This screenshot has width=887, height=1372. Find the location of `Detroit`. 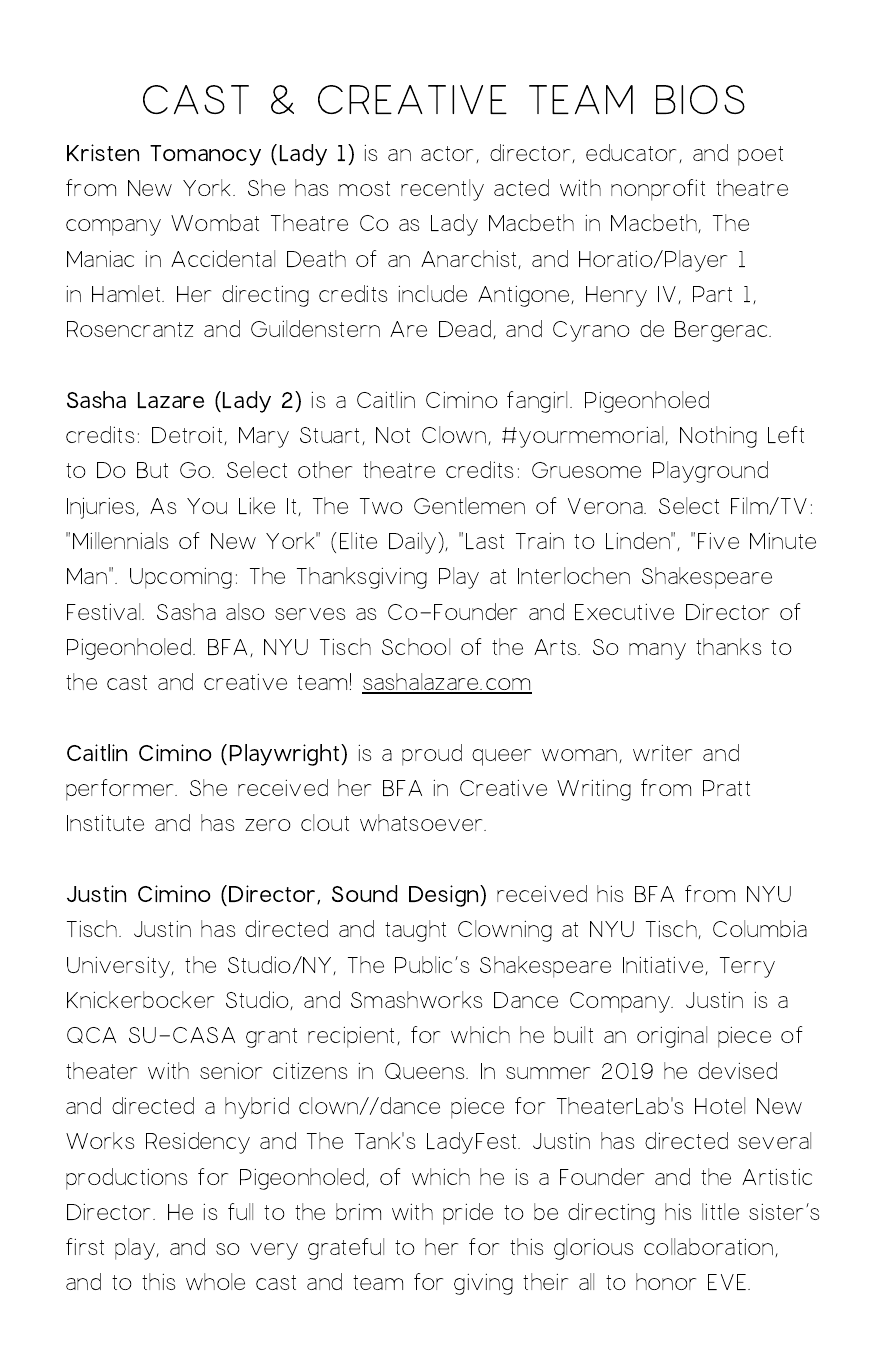

Detroit is located at coordinates (188, 436).
